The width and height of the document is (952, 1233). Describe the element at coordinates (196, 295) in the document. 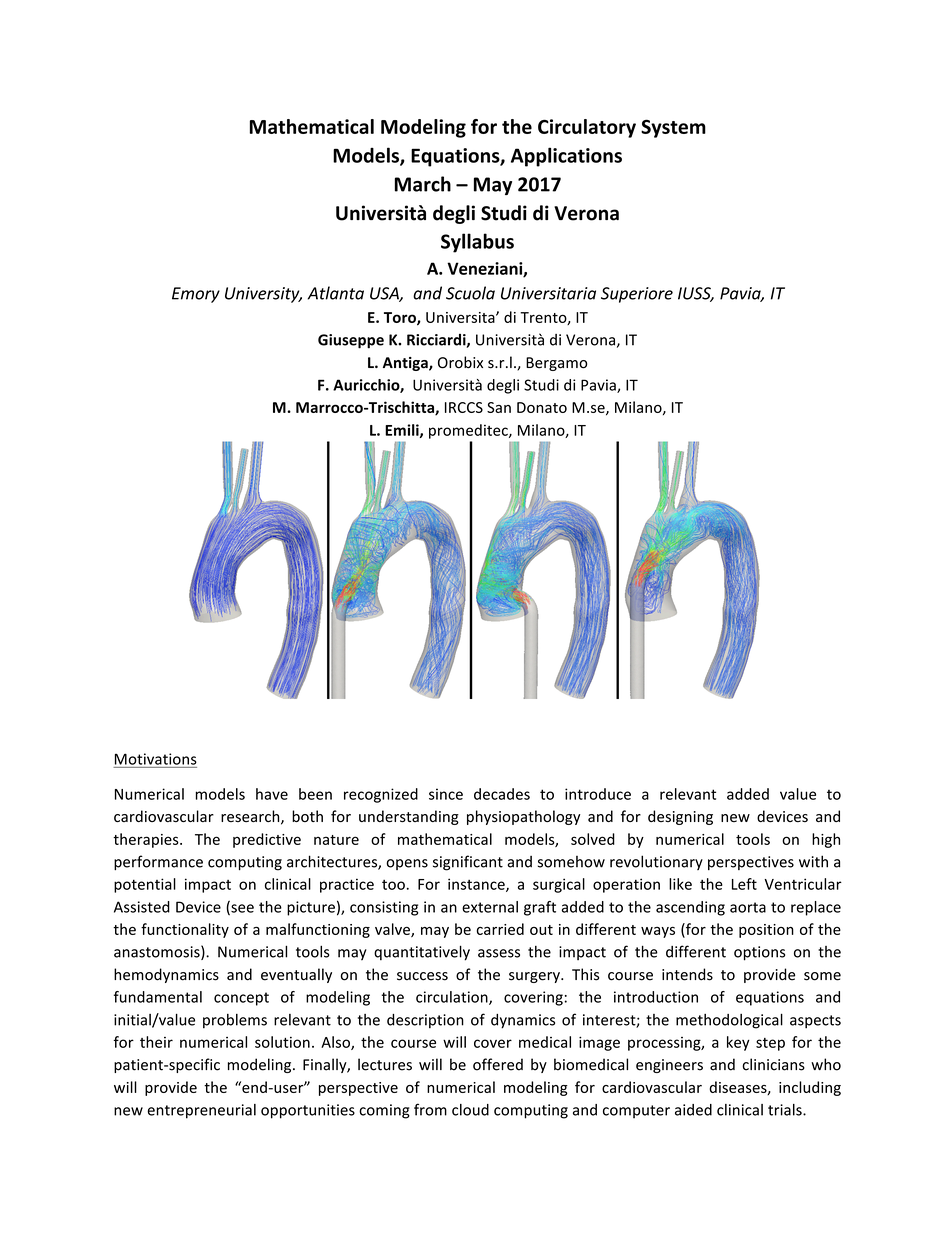

I see `Emory` at that location.
